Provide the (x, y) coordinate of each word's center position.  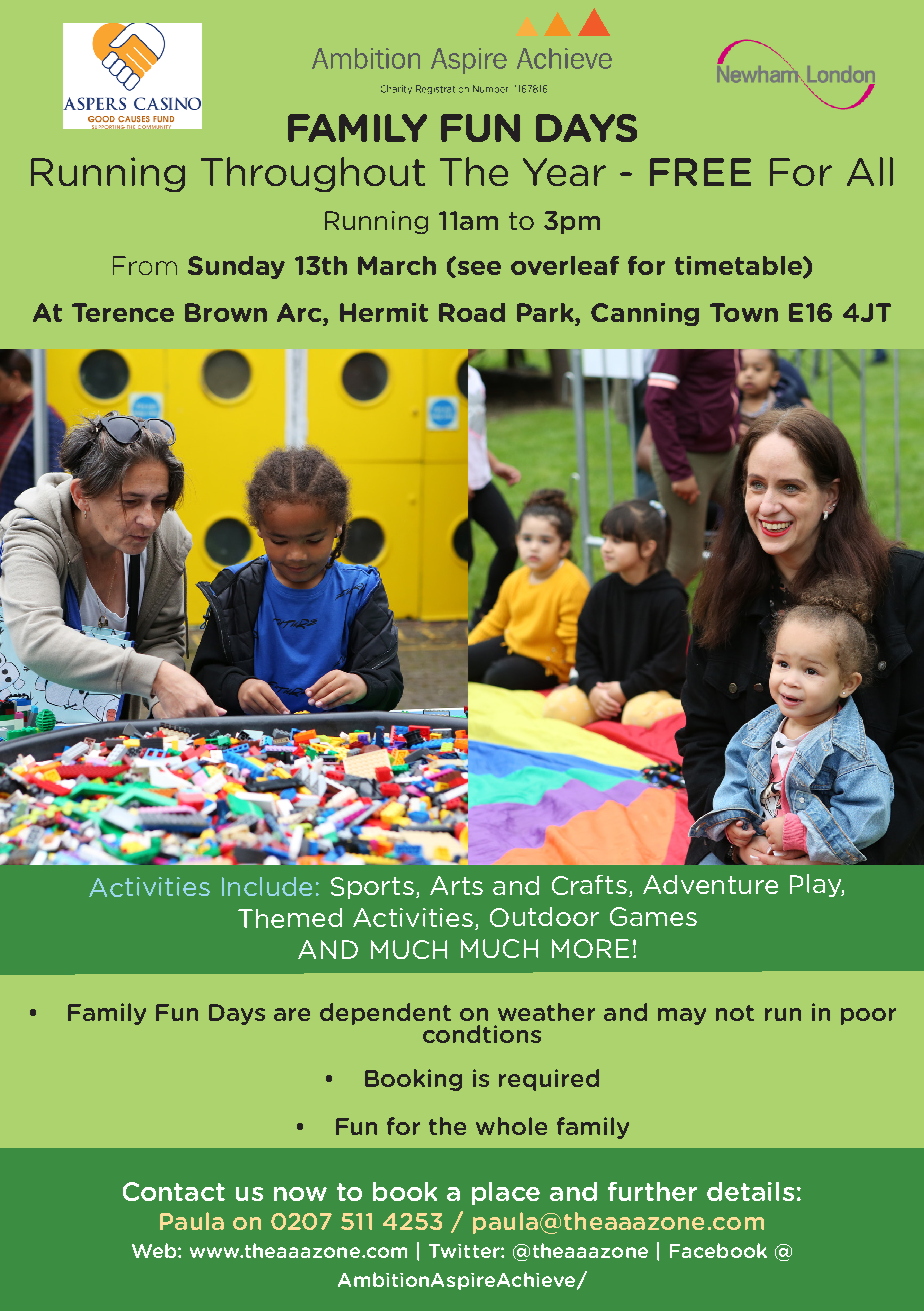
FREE (700, 172)
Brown (226, 312)
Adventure (710, 884)
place (506, 1193)
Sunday (236, 267)
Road (472, 312)
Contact (174, 1191)
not (735, 1013)
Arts (456, 885)
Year (564, 172)
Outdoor (544, 917)
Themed (290, 918)
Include (267, 886)
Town (744, 312)
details (750, 1191)
